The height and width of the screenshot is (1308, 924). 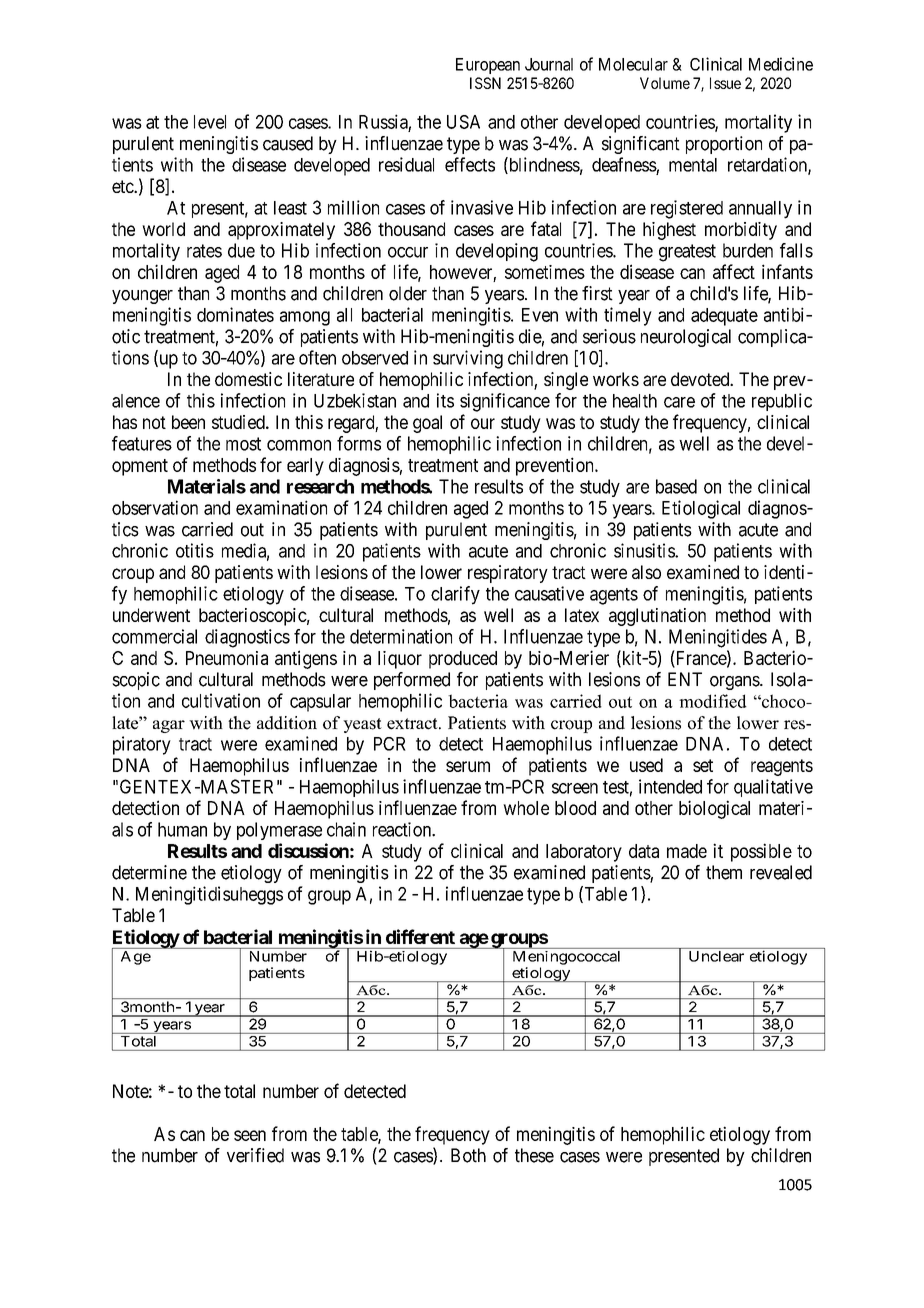 What do you see at coordinates (646, 572) in the screenshot?
I see `also` at bounding box center [646, 572].
